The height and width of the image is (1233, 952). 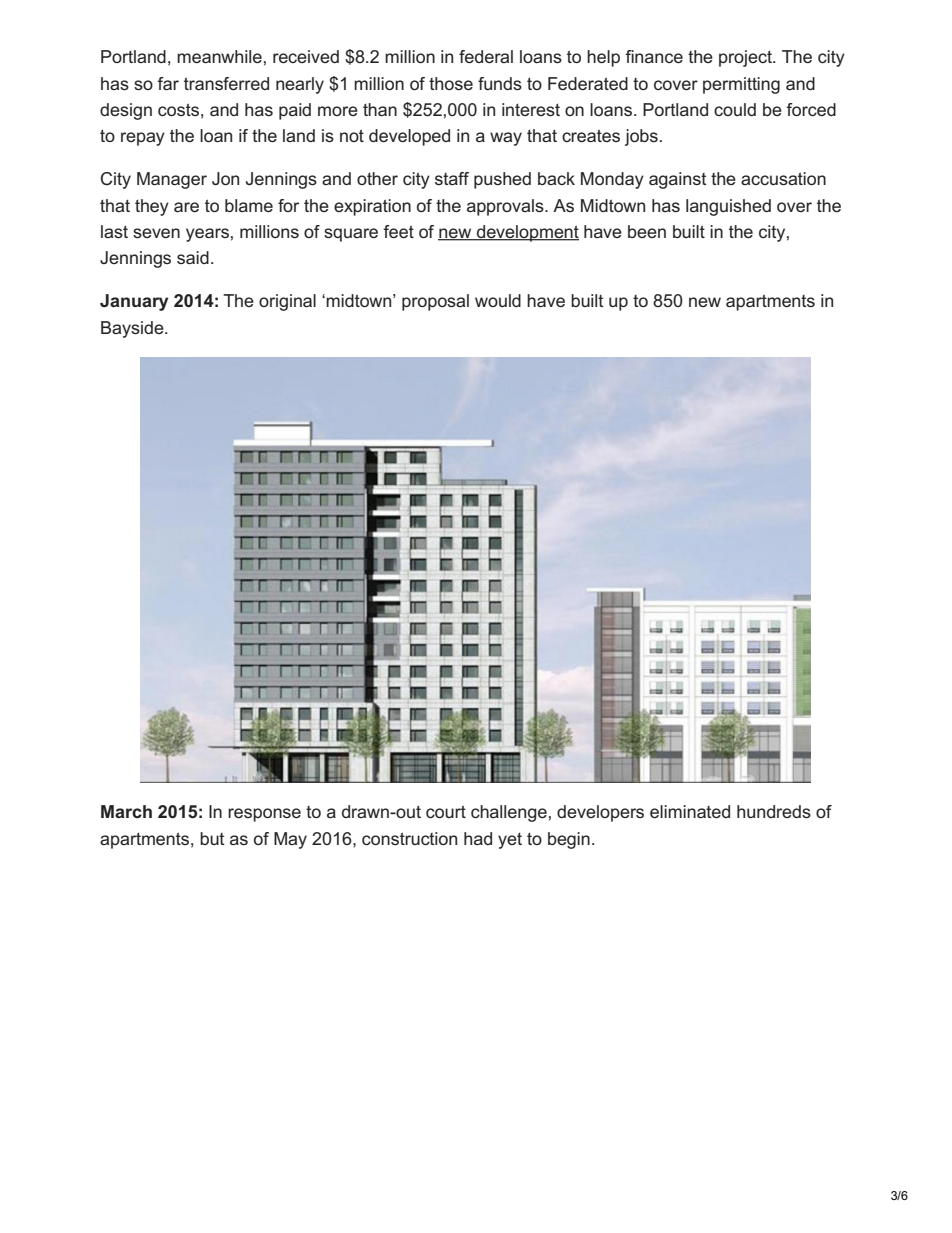 What do you see at coordinates (451, 83) in the image?
I see `those` at bounding box center [451, 83].
